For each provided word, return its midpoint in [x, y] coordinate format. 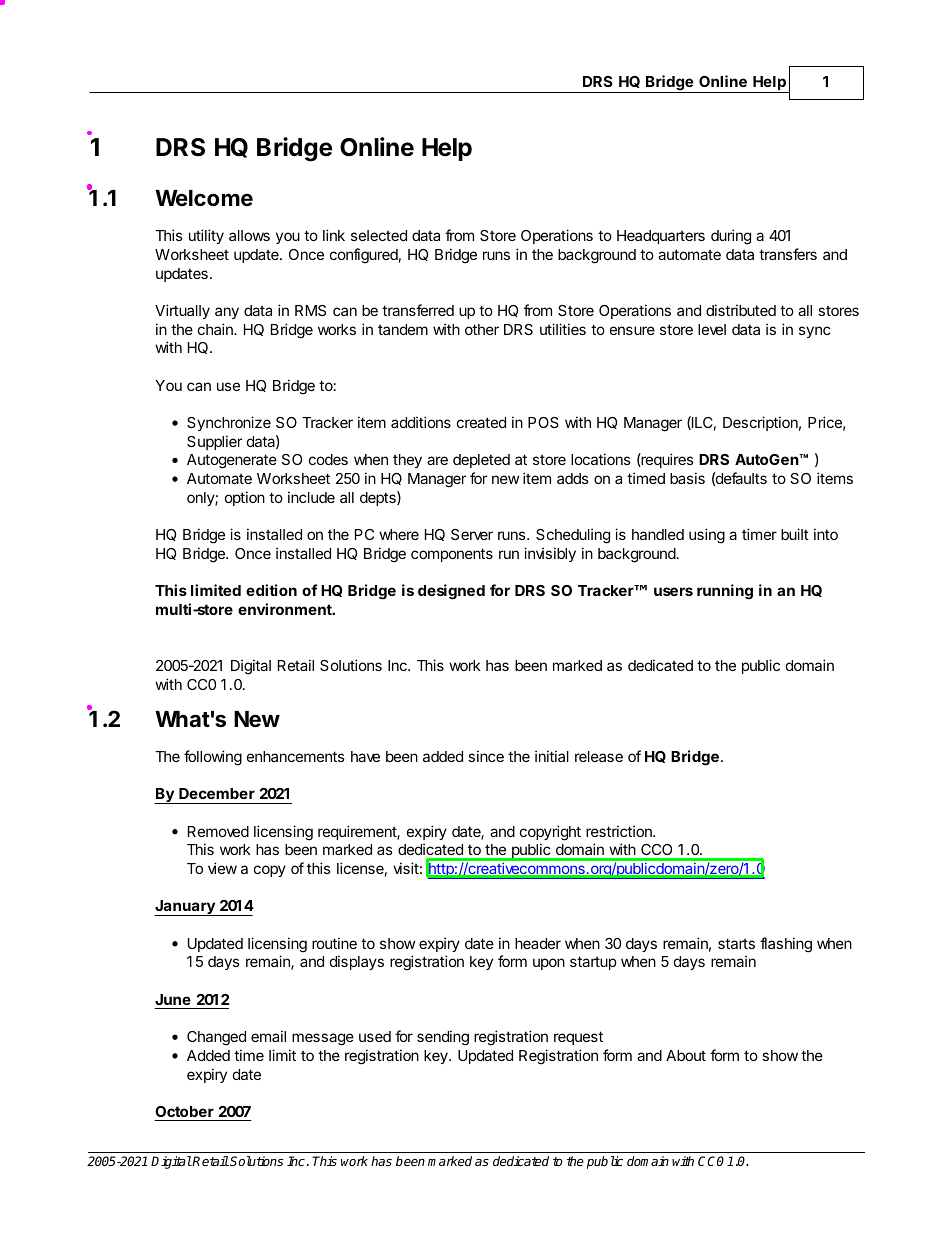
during [731, 237]
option [245, 498]
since [486, 756]
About [686, 1055]
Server [472, 534]
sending [443, 1038]
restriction [620, 831]
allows [249, 235]
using [707, 536]
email [268, 1036]
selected [379, 235]
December [217, 793]
